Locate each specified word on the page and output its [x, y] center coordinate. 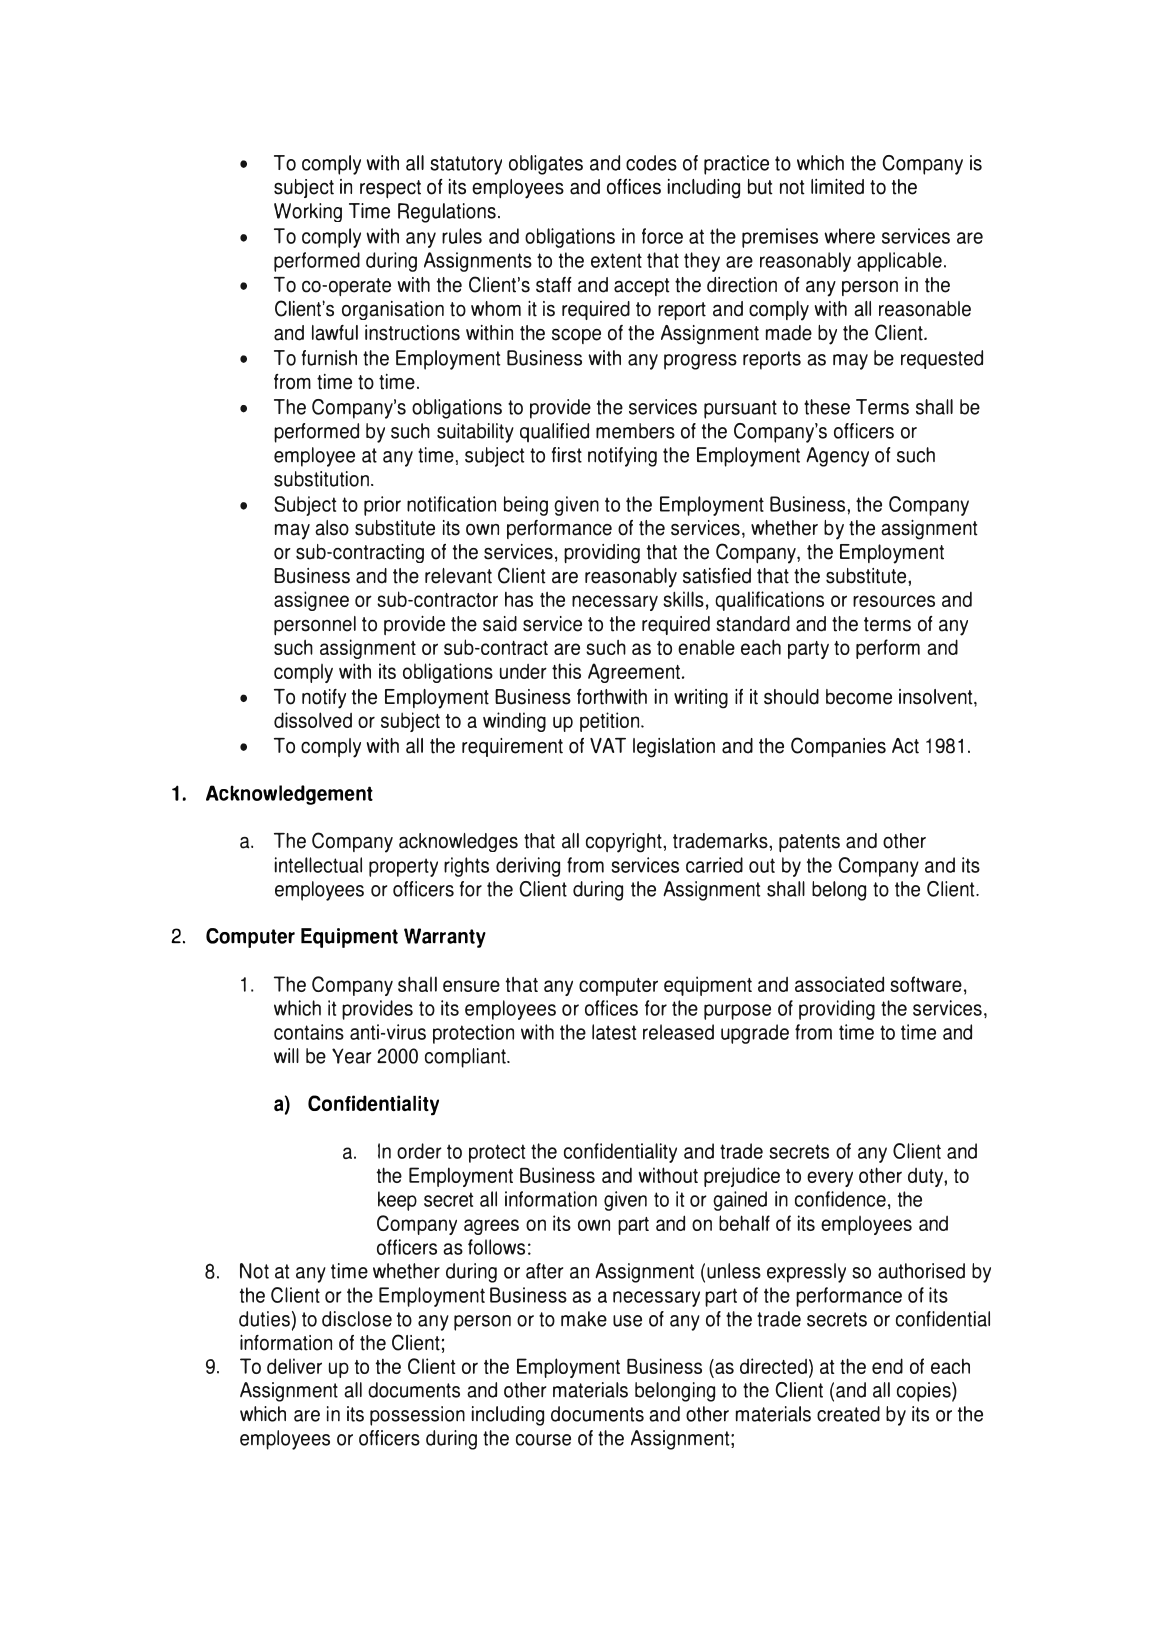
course [543, 1440]
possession [417, 1416]
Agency [837, 457]
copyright [625, 843]
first [567, 455]
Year [351, 1056]
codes [651, 163]
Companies [838, 747]
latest [614, 1032]
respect [390, 189]
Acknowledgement [289, 795]
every [830, 1179]
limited [837, 186]
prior [382, 506]
